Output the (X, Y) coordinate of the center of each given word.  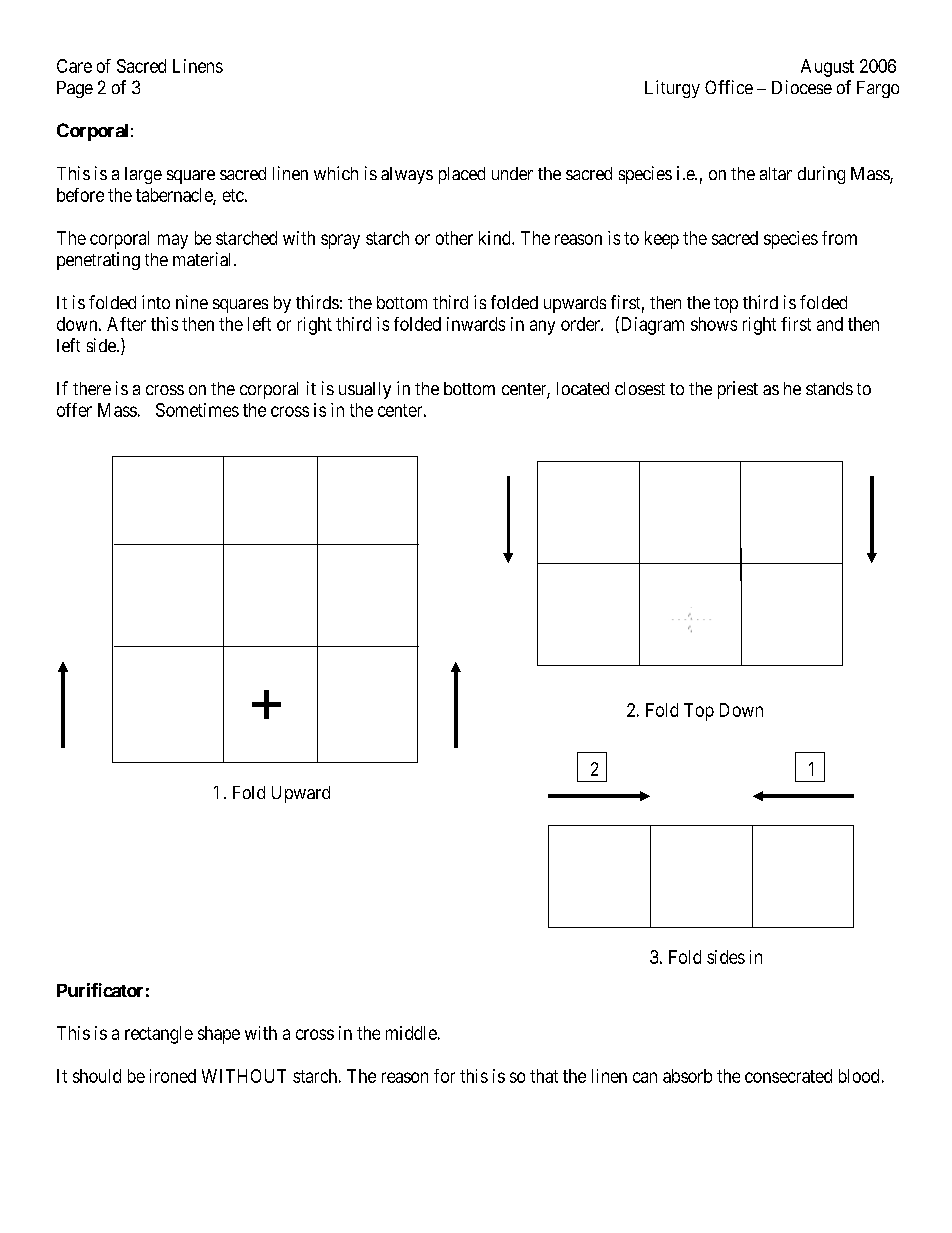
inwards (476, 324)
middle (411, 1033)
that (544, 1076)
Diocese (802, 87)
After (126, 324)
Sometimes (197, 410)
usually (365, 390)
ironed (173, 1076)
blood (859, 1076)
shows (714, 324)
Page (75, 89)
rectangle (159, 1035)
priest (738, 390)
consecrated (788, 1076)
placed (462, 175)
